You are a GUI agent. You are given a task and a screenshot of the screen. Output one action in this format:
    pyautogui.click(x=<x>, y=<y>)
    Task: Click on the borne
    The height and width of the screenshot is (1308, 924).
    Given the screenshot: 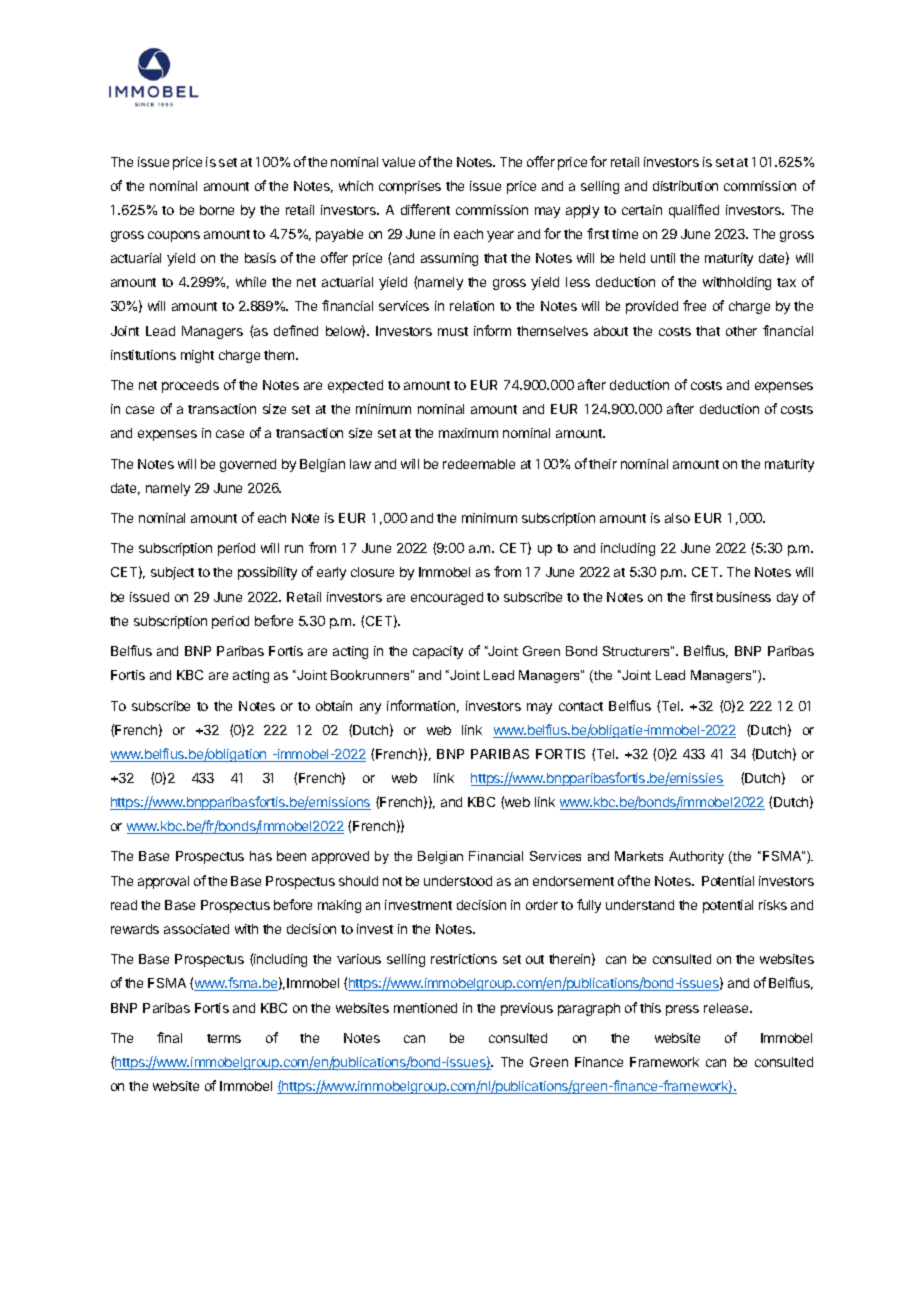 What is the action you would take?
    pyautogui.click(x=217, y=210)
